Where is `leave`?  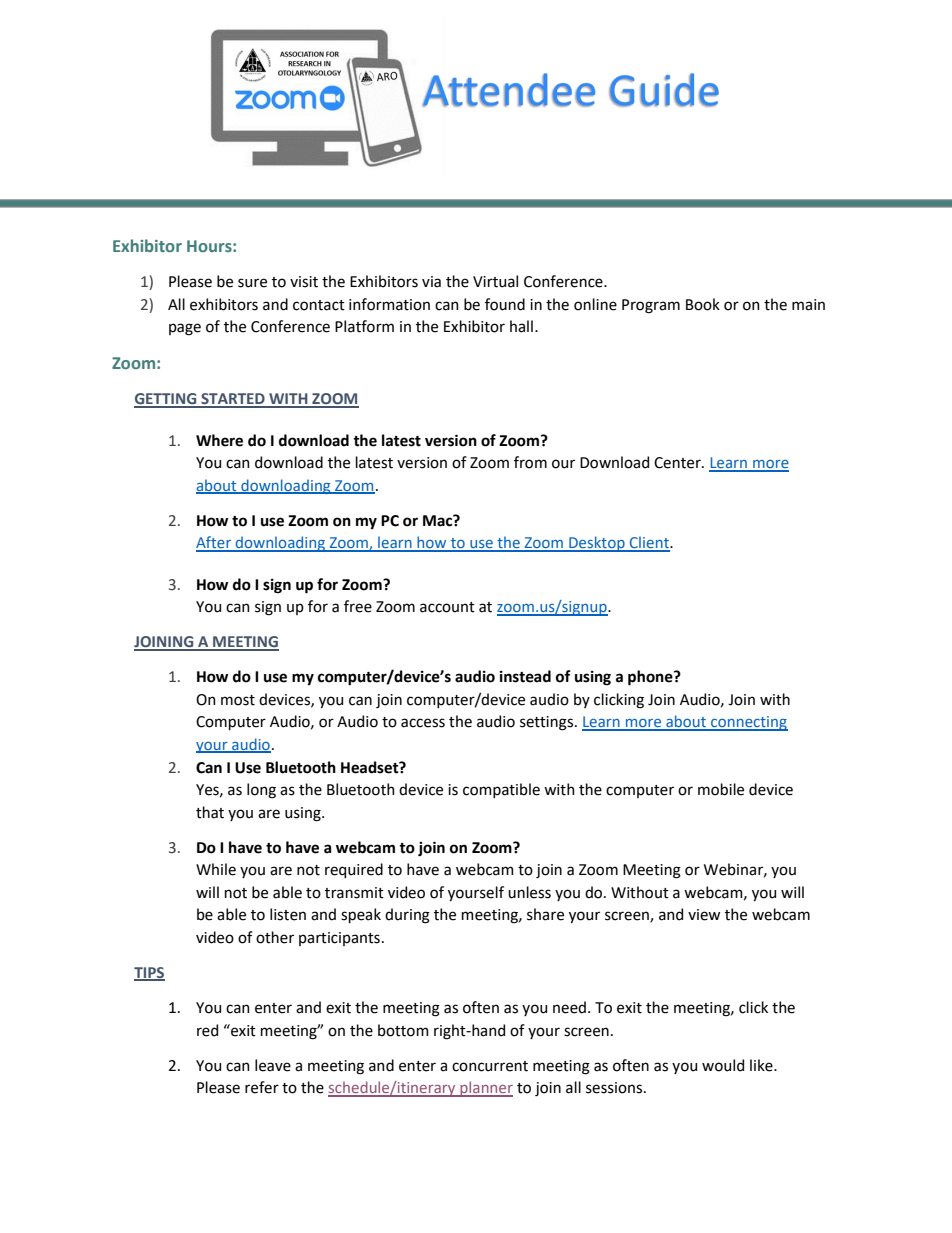 leave is located at coordinates (273, 1065).
